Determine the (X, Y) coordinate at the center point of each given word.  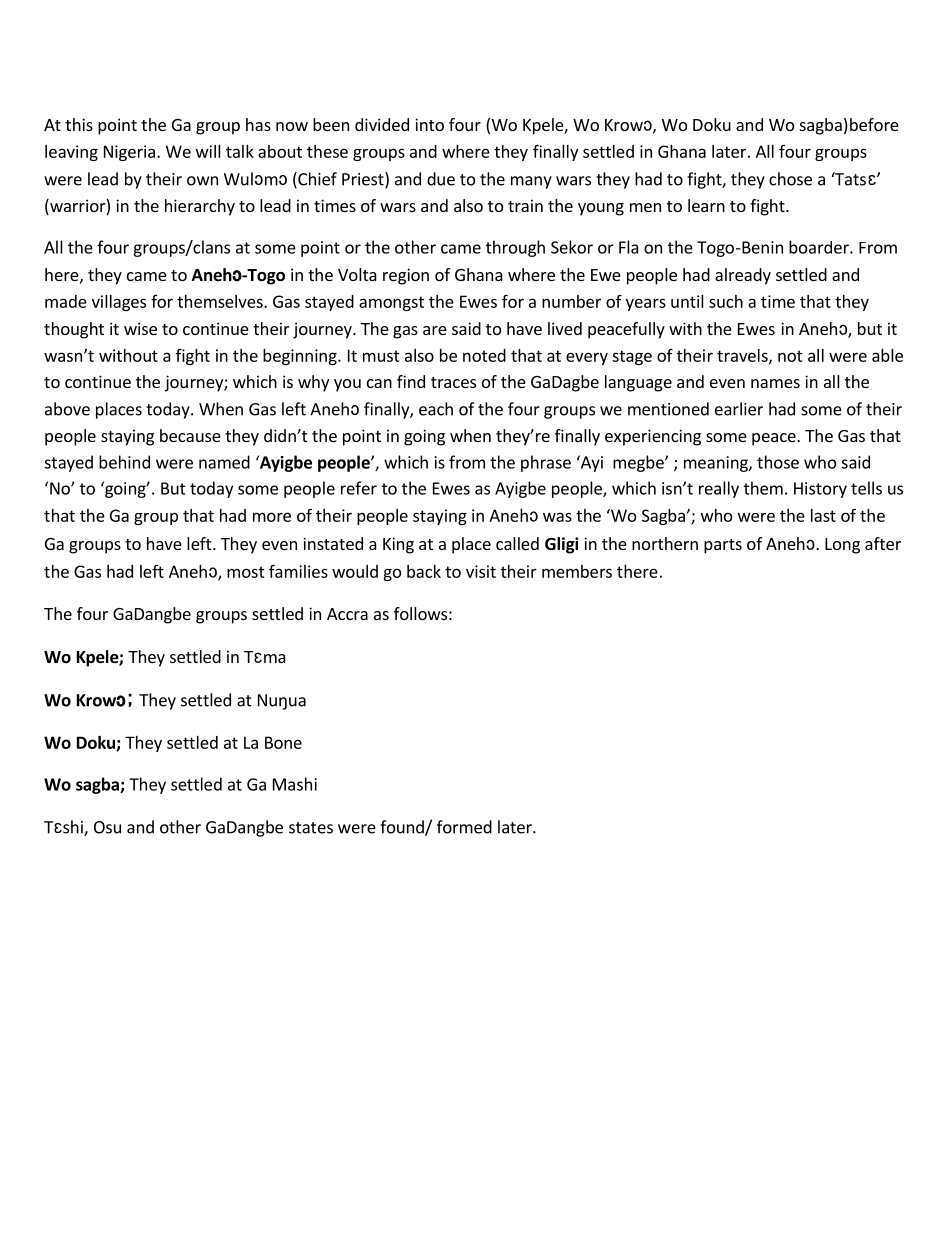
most (246, 572)
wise (140, 328)
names (775, 383)
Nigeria (129, 153)
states (311, 828)
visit (481, 571)
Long (842, 546)
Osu (107, 827)
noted (484, 355)
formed (464, 827)
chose (790, 179)
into (429, 124)
